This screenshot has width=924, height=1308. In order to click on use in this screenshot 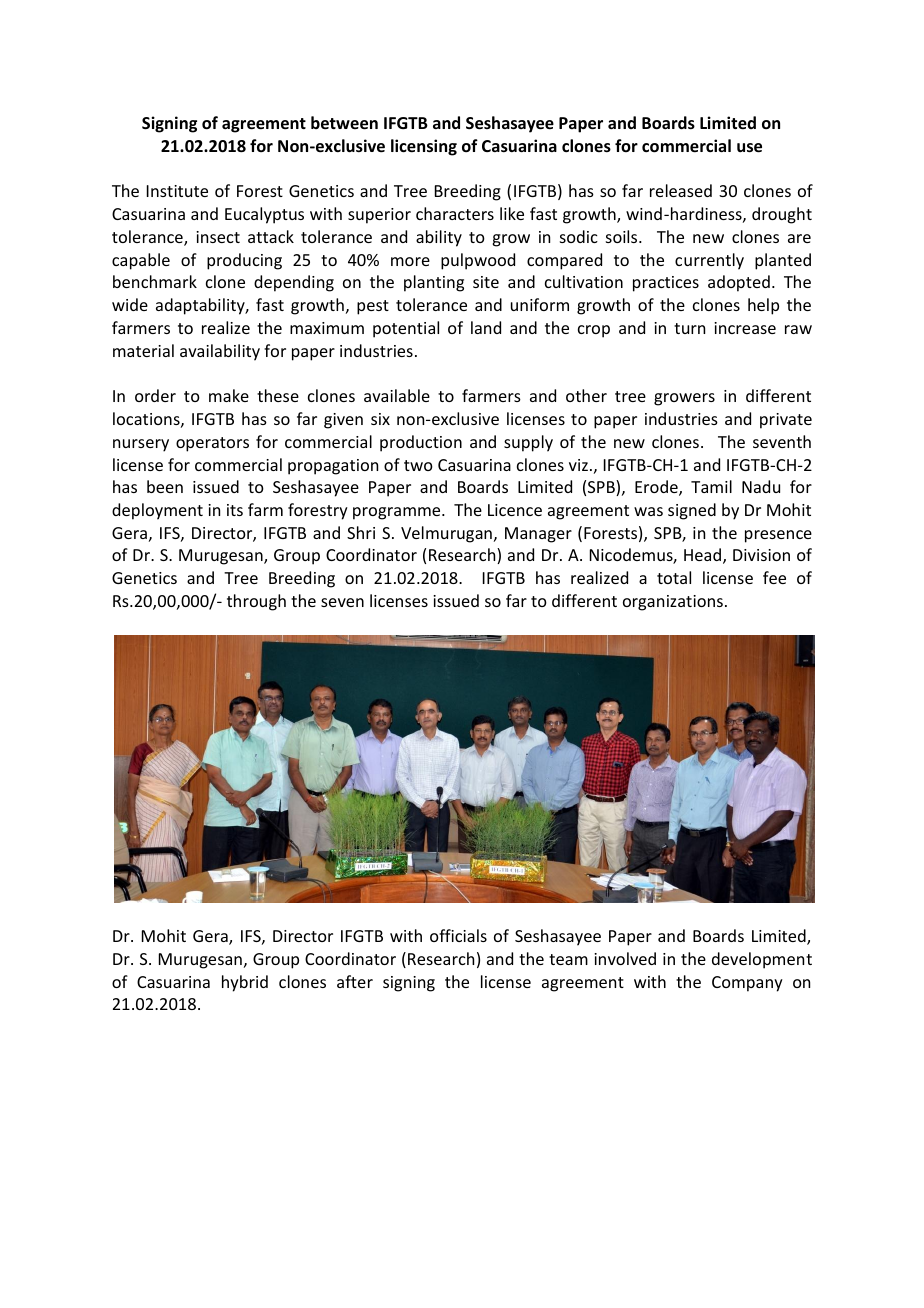, I will do `click(749, 148)`.
